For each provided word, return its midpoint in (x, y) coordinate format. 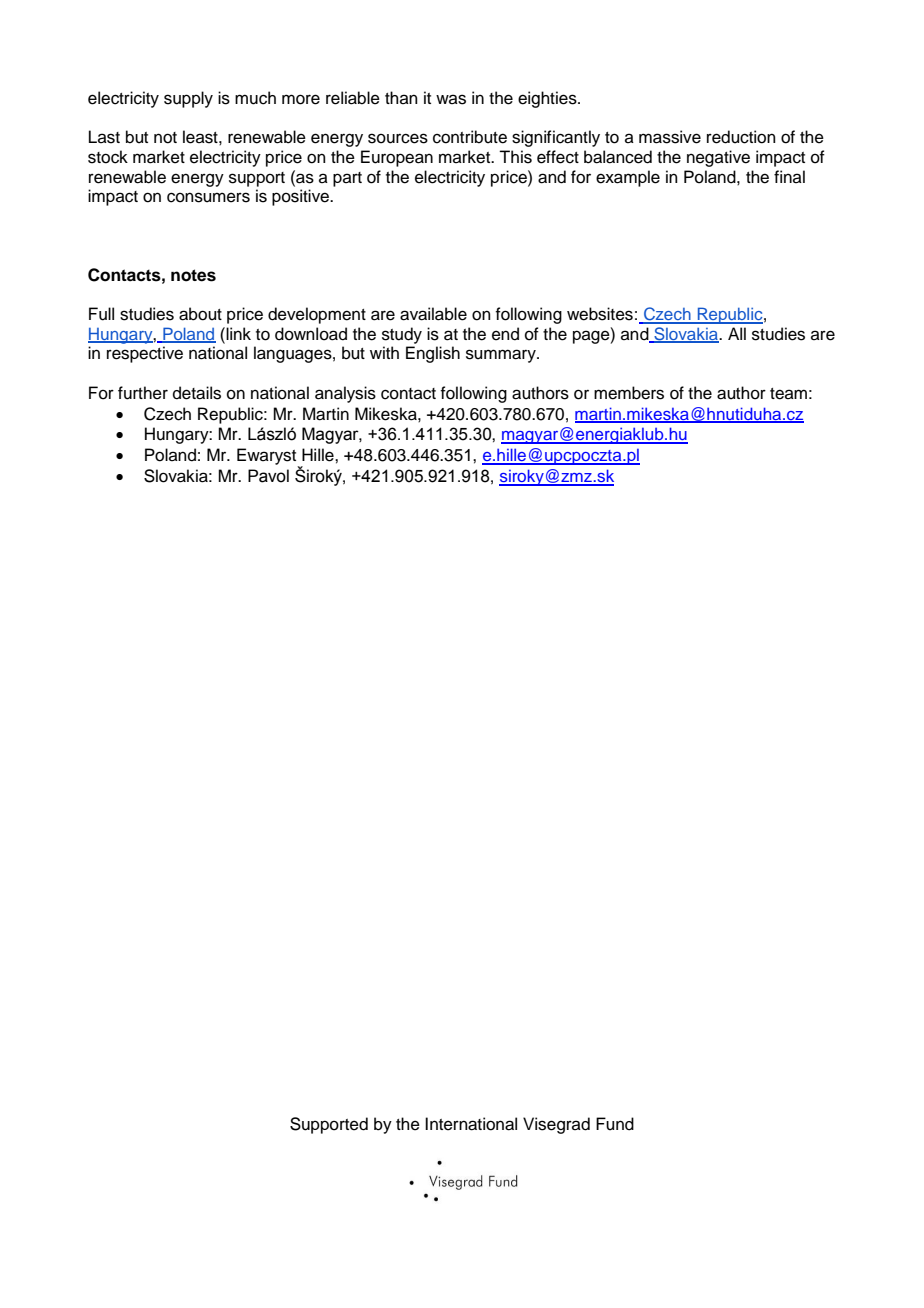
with (384, 352)
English (433, 354)
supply (188, 99)
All (737, 333)
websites (600, 314)
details (197, 393)
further (143, 393)
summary (502, 356)
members (629, 393)
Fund (615, 1124)
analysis (345, 394)
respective (145, 354)
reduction (741, 137)
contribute (470, 137)
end (505, 334)
